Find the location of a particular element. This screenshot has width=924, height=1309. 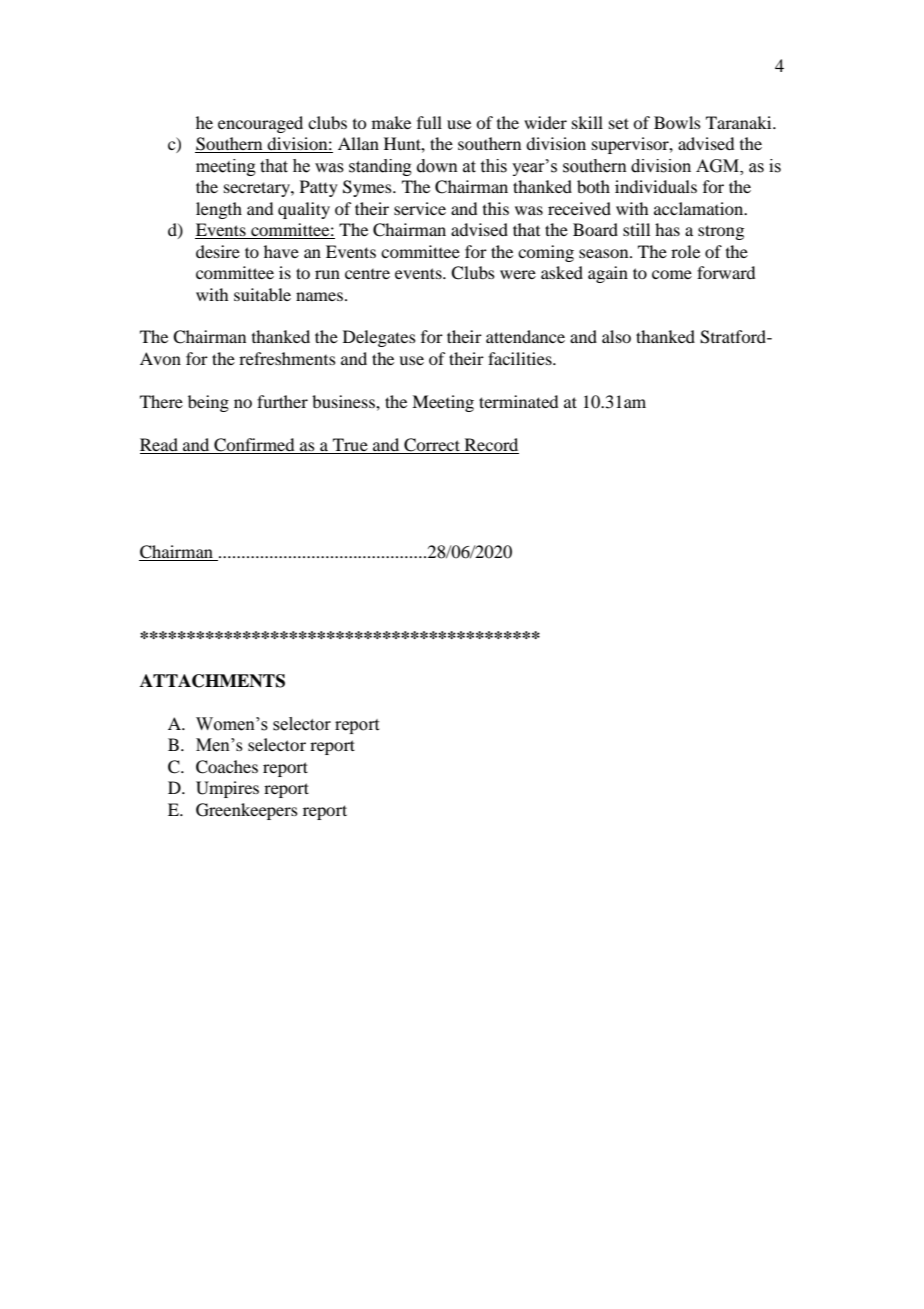

encouraged is located at coordinates (260, 124).
